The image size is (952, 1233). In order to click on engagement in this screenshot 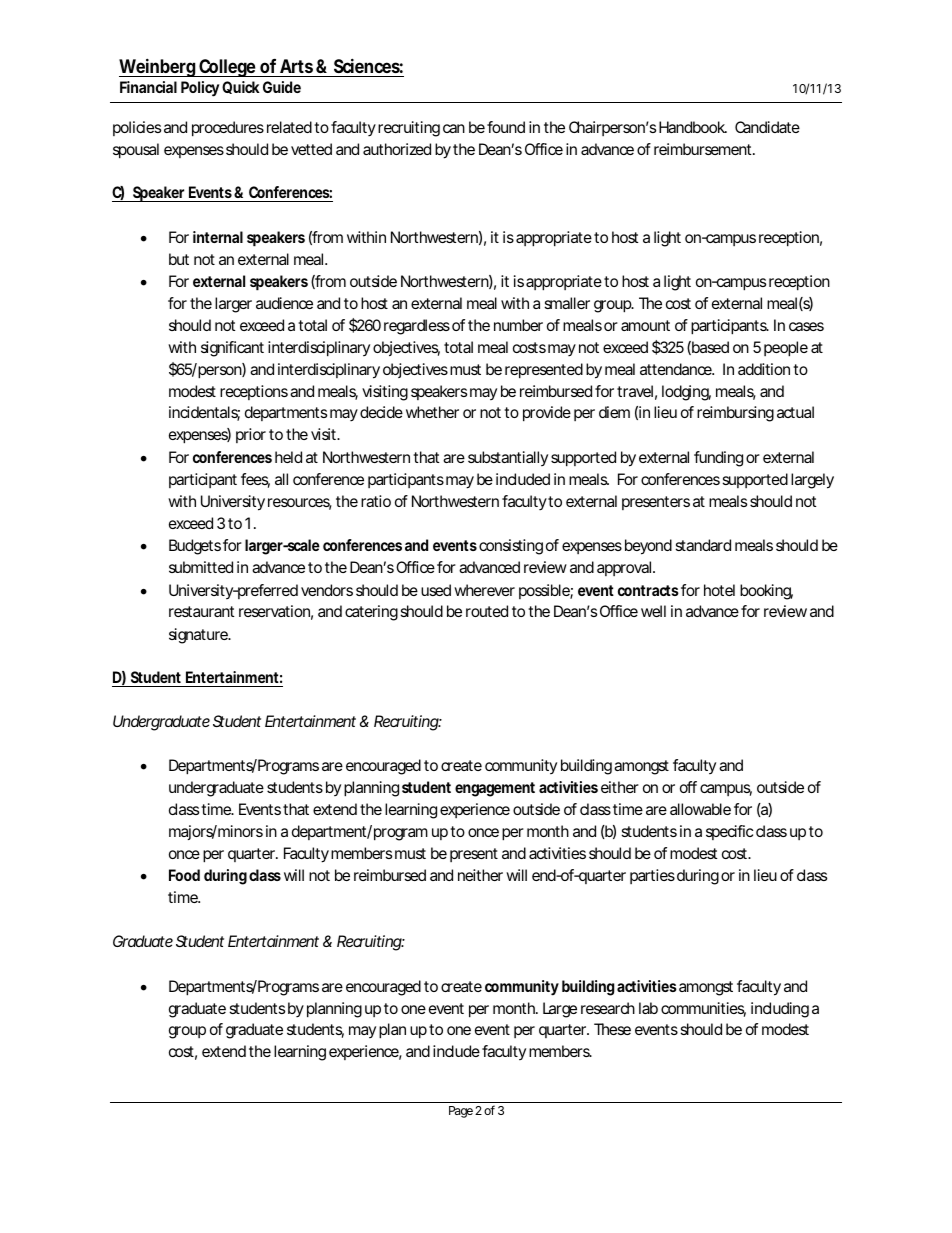, I will do `click(495, 789)`.
